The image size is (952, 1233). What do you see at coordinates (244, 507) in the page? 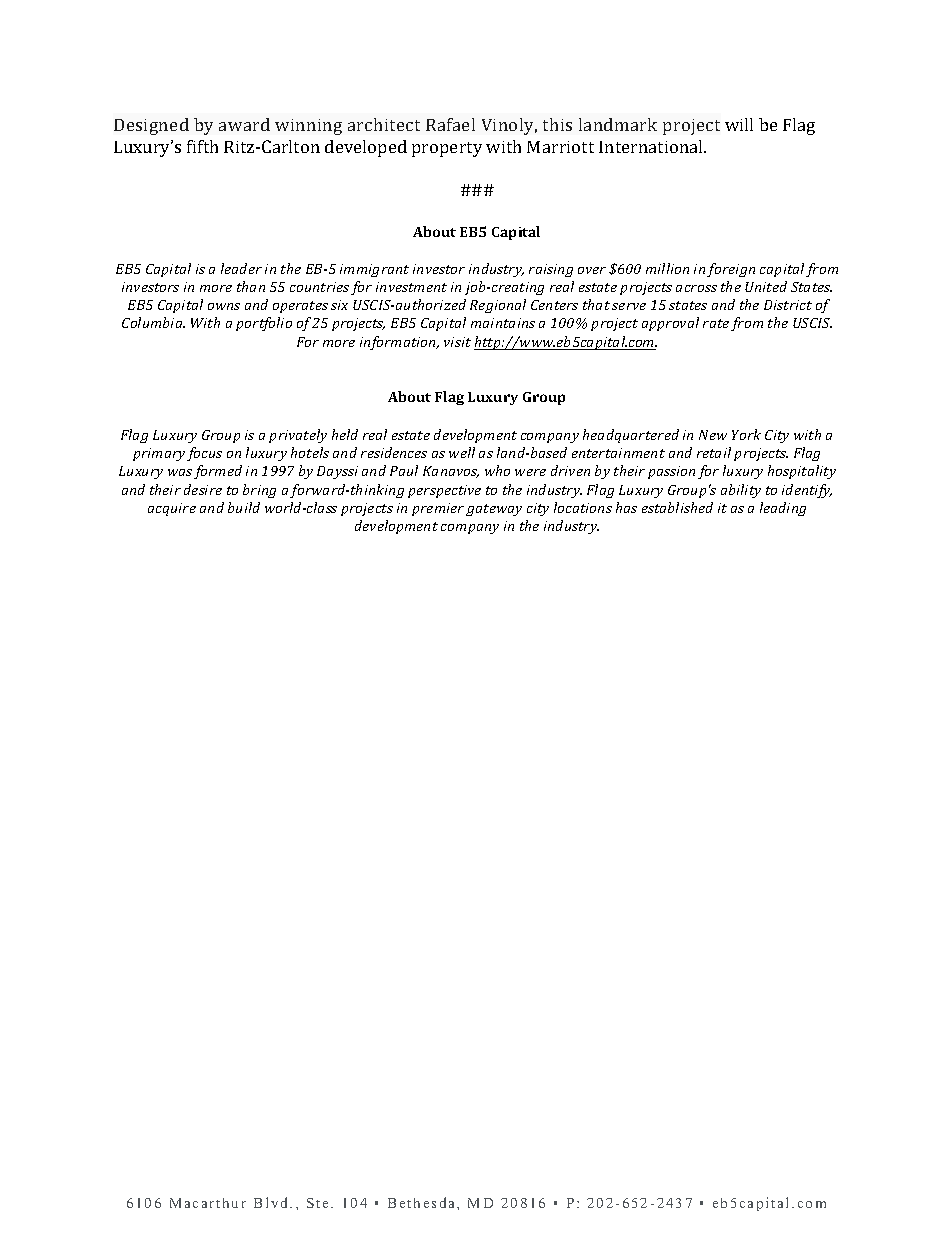
I see `build` at bounding box center [244, 507].
